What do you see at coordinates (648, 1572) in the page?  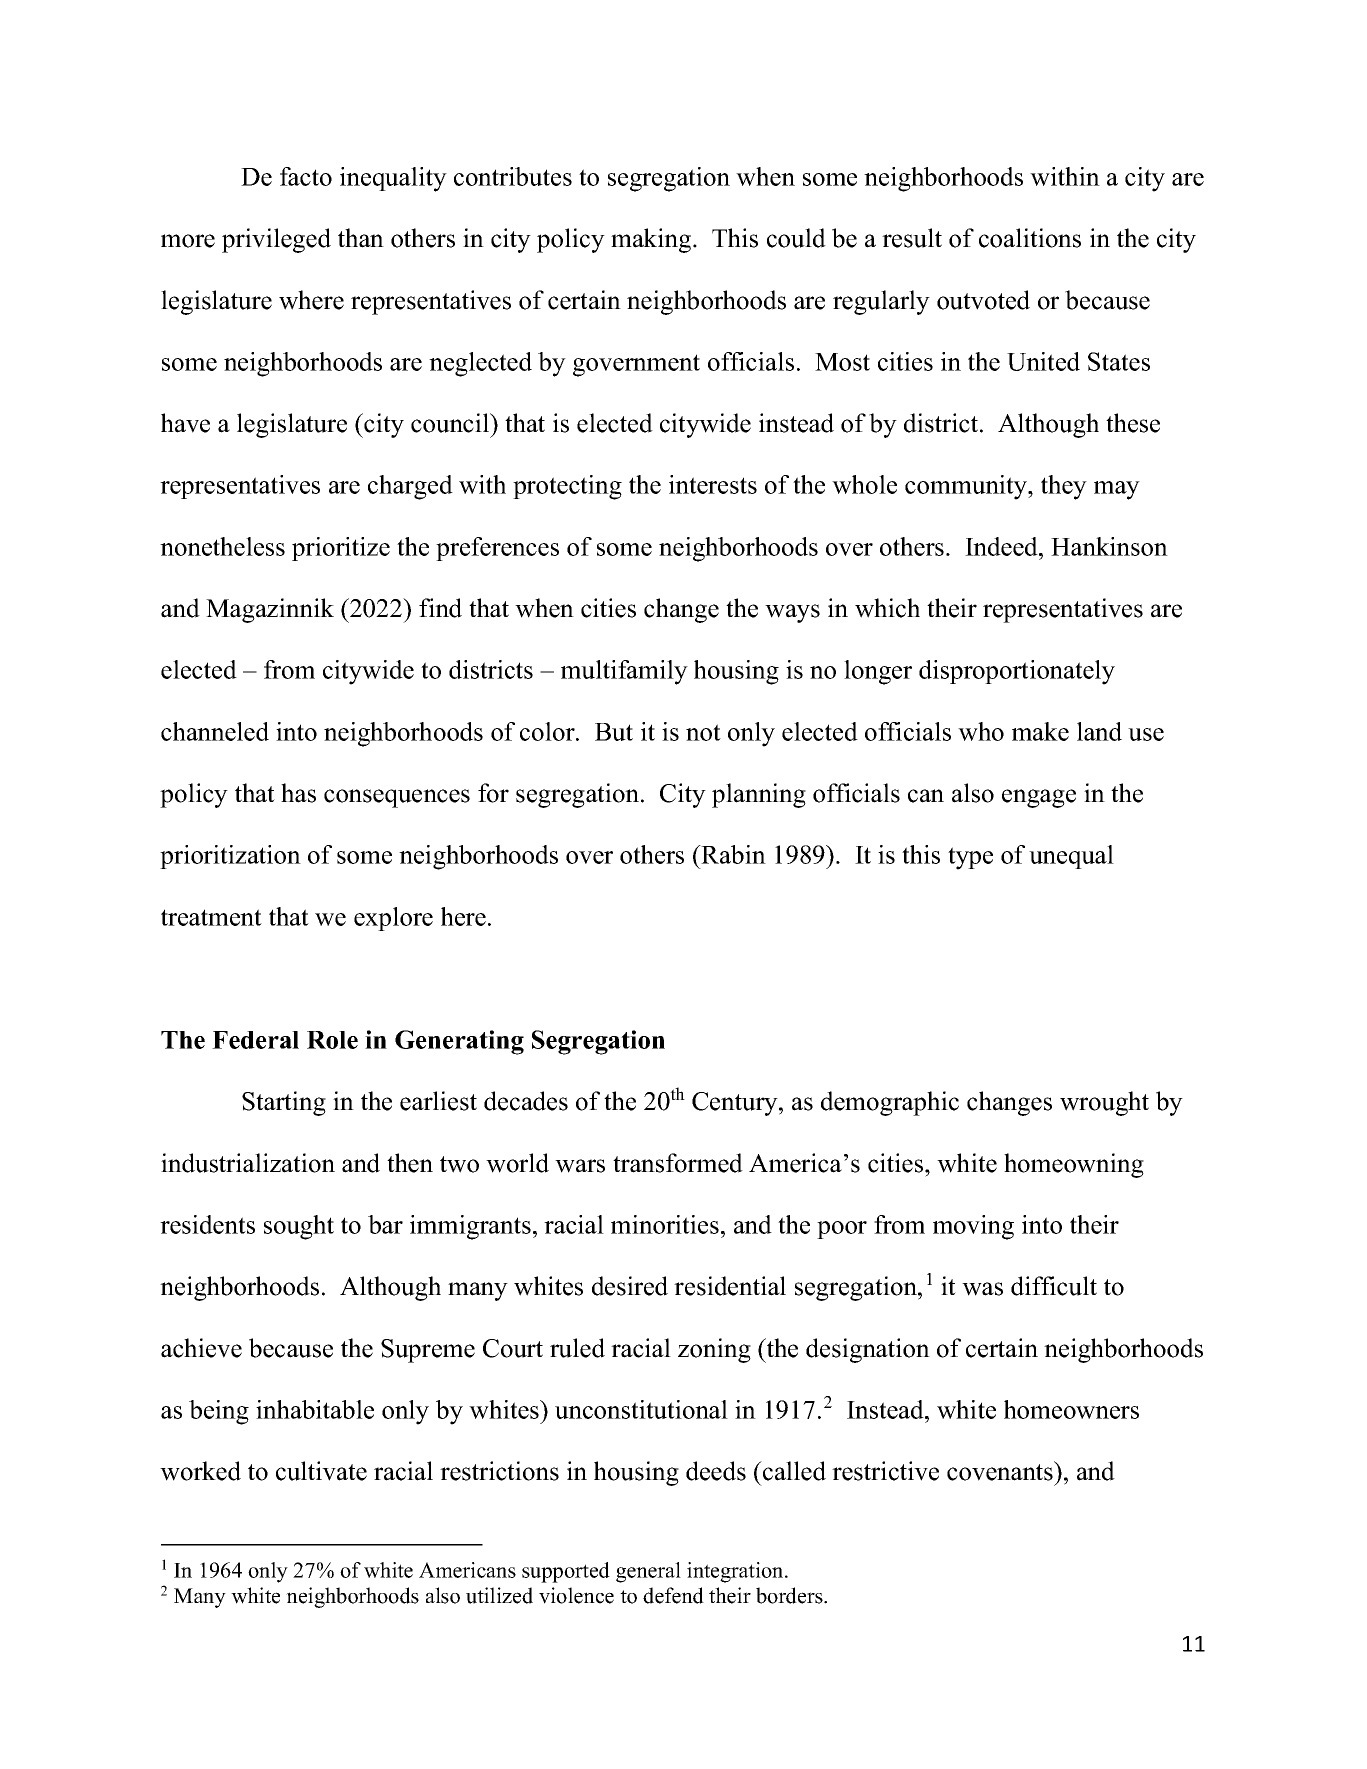 I see `general` at bounding box center [648, 1572].
